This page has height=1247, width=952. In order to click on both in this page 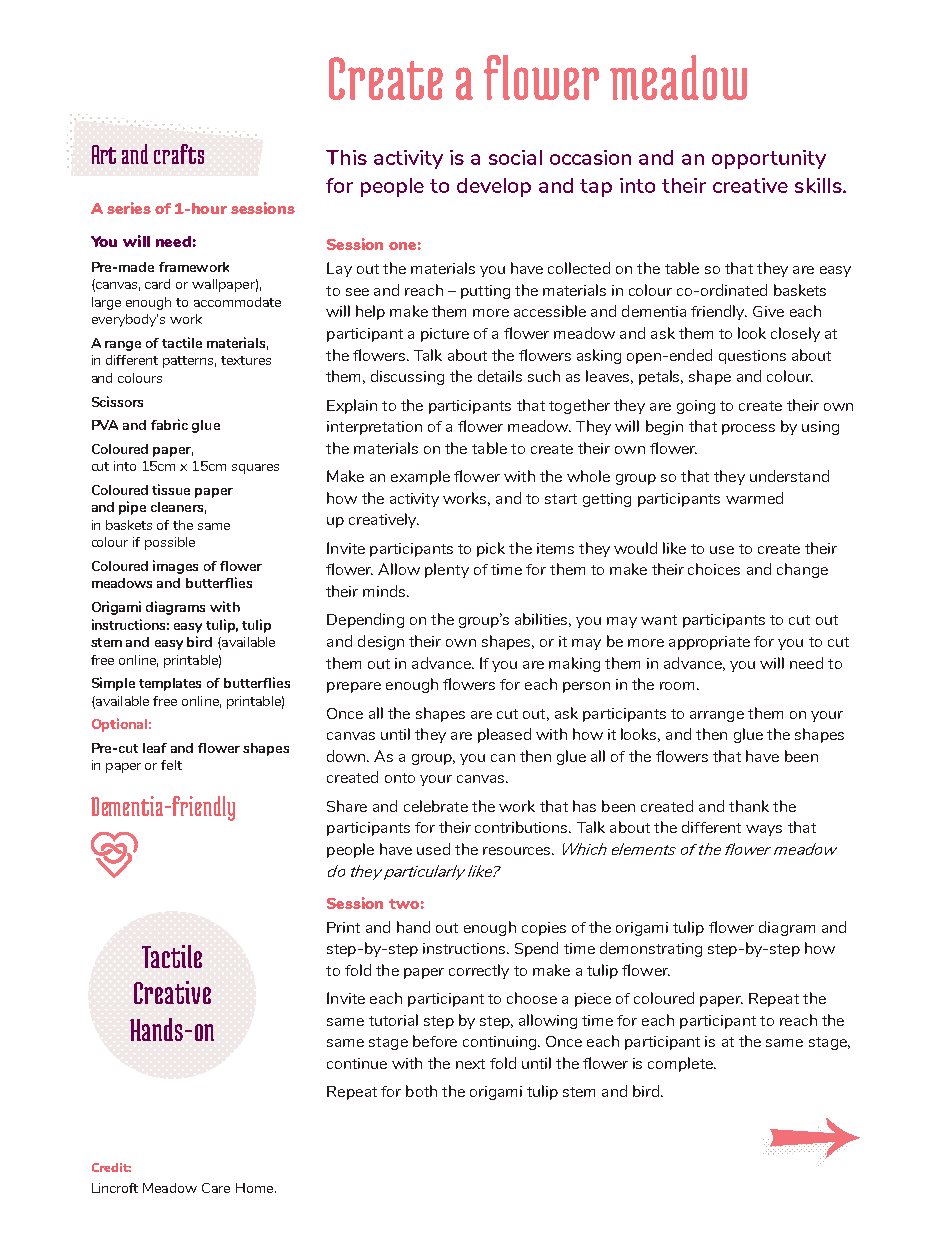, I will do `click(421, 1091)`.
